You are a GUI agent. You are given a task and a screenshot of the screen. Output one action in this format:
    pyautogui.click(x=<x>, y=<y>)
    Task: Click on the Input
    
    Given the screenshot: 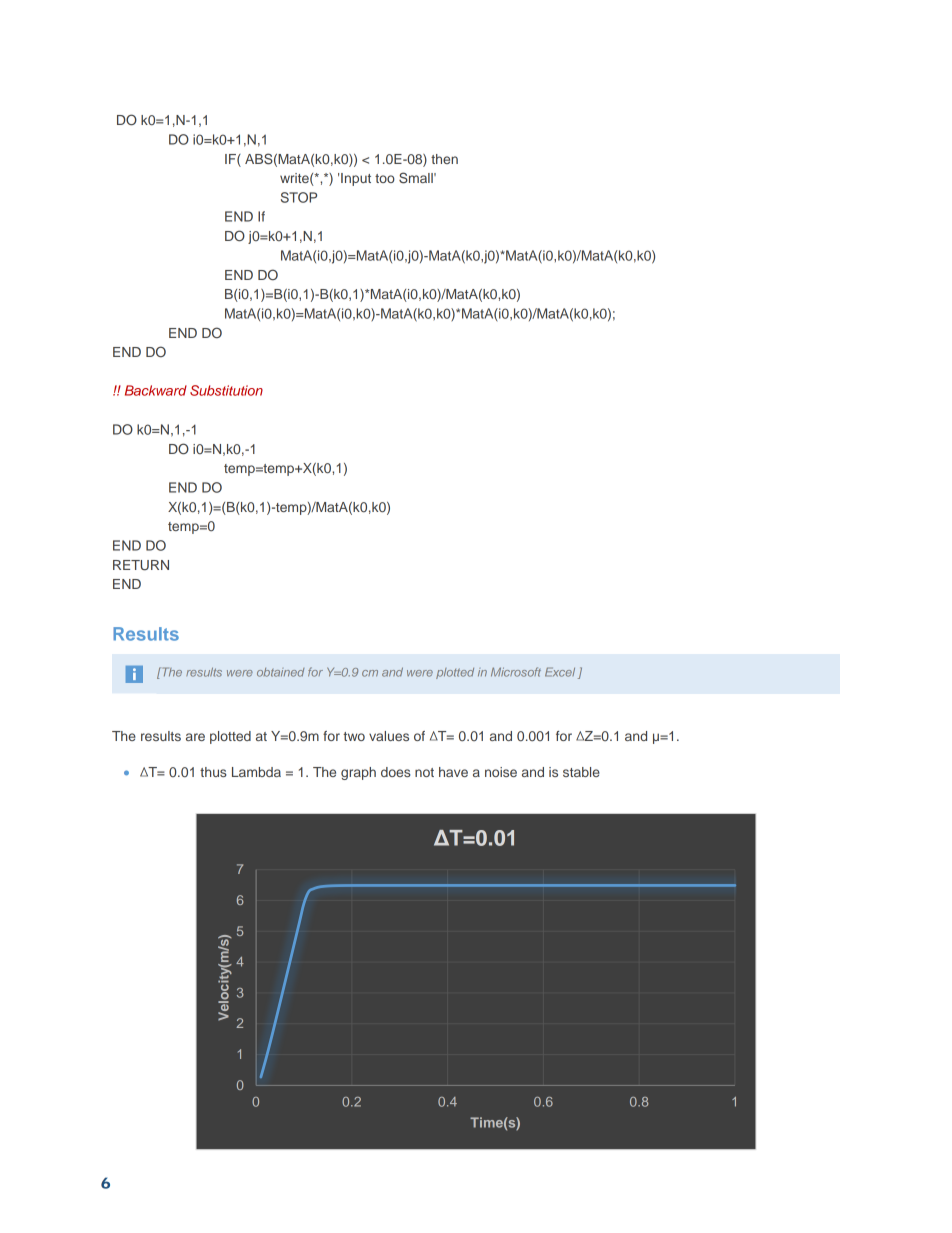 What is the action you would take?
    pyautogui.click(x=356, y=179)
